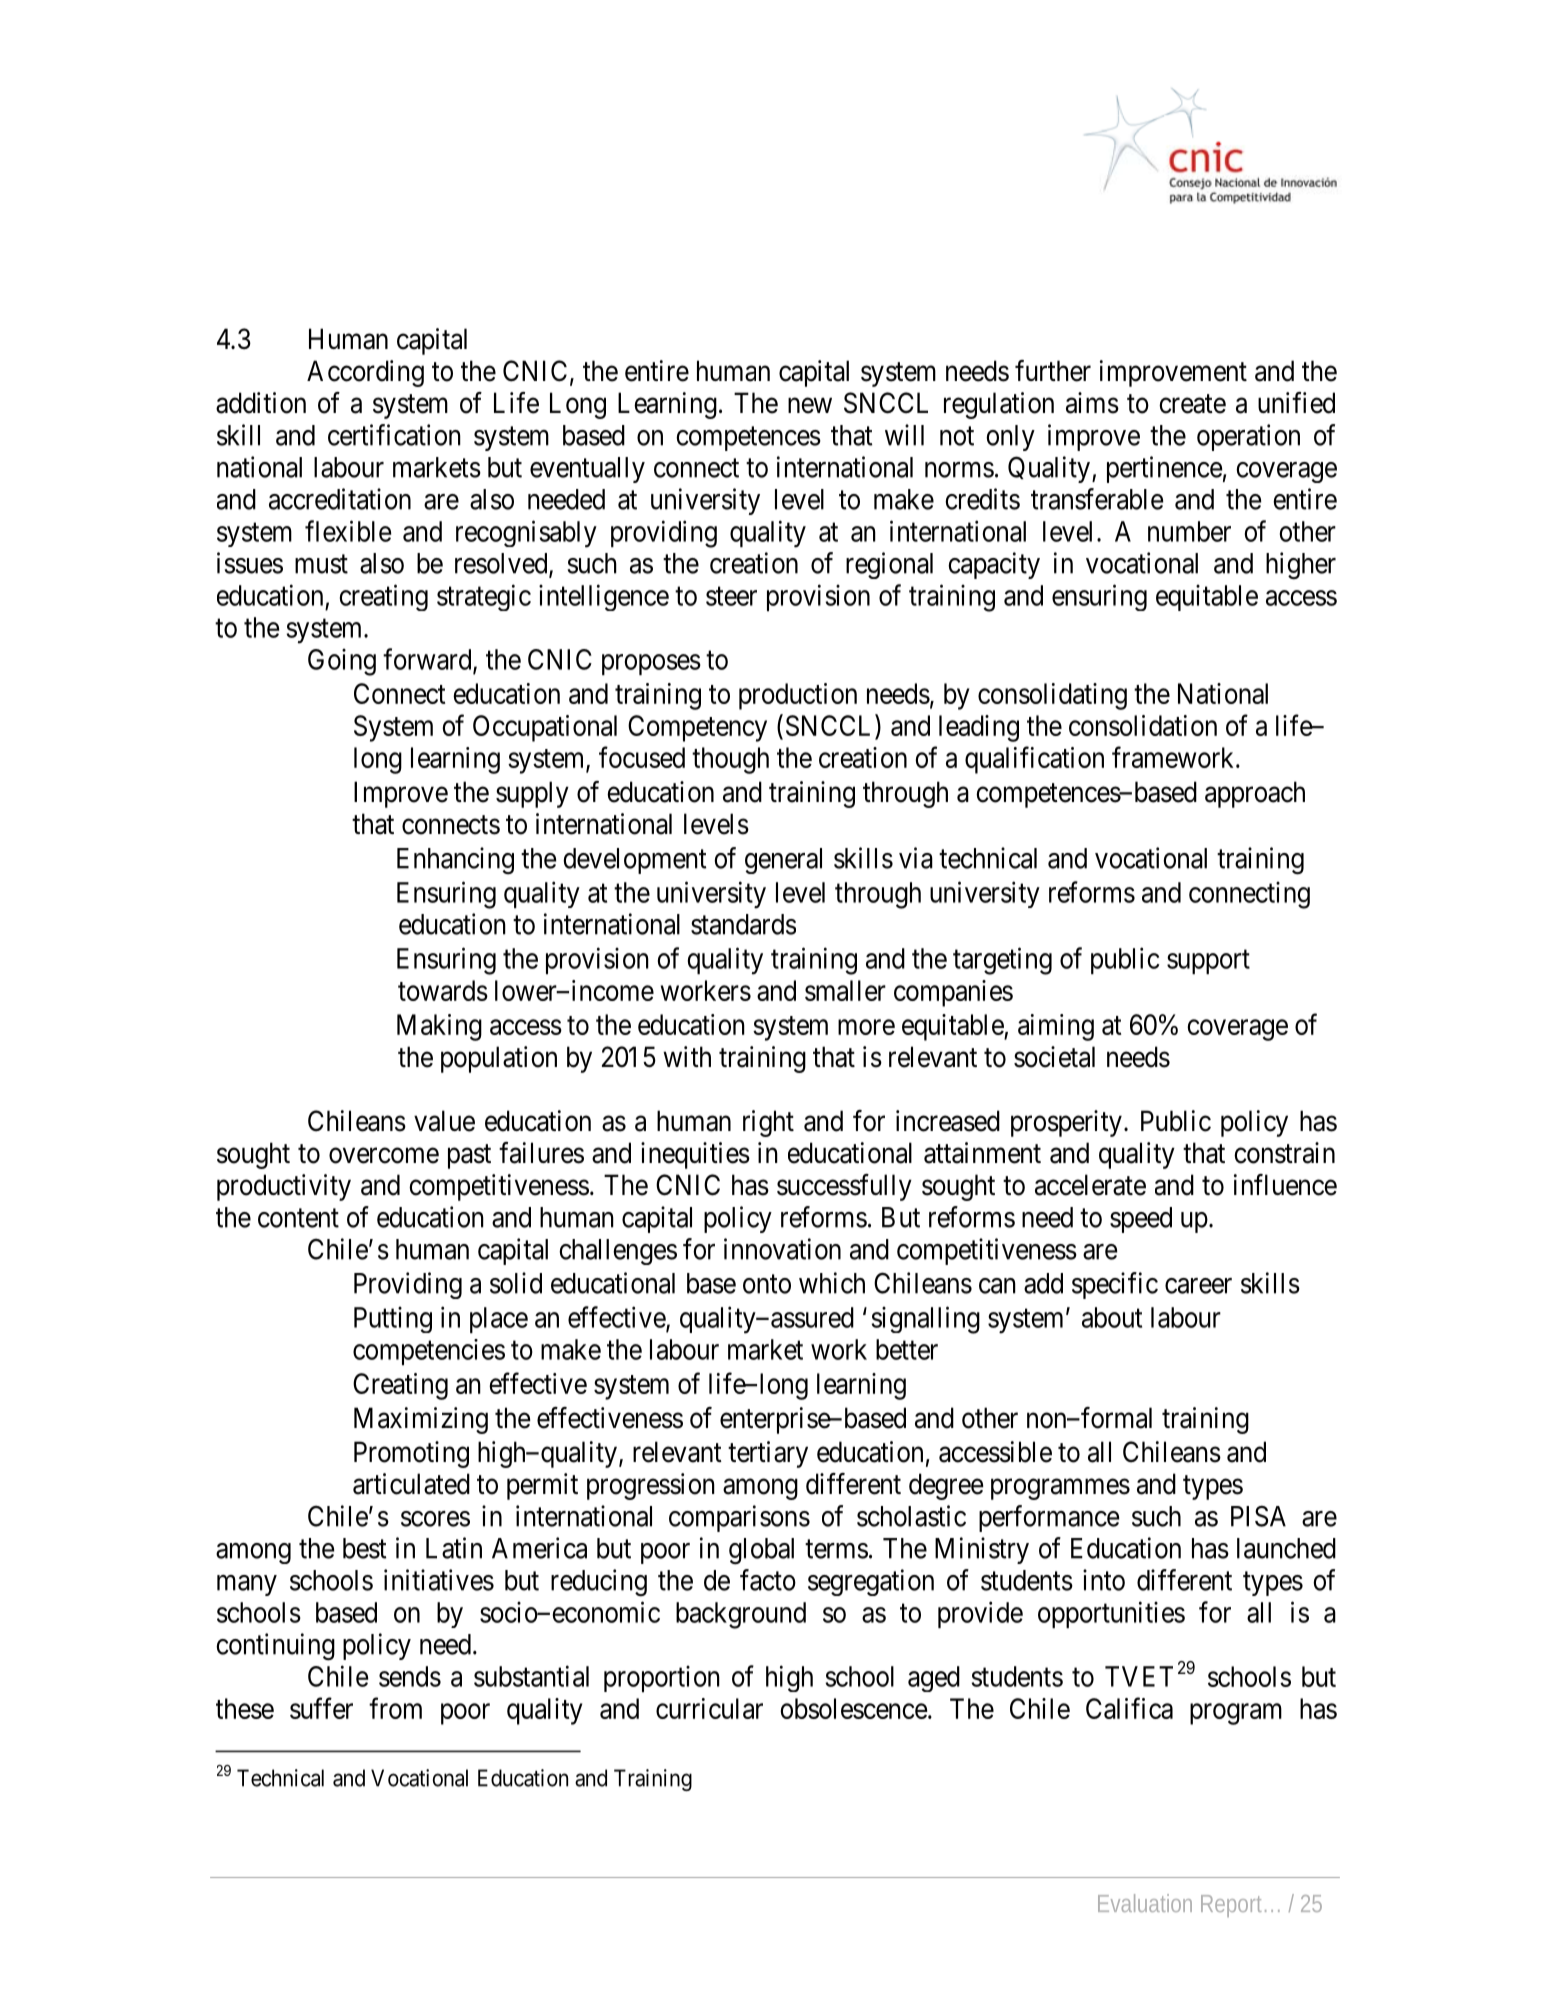  Describe the element at coordinates (1090, 1185) in the image. I see `accelerate` at that location.
